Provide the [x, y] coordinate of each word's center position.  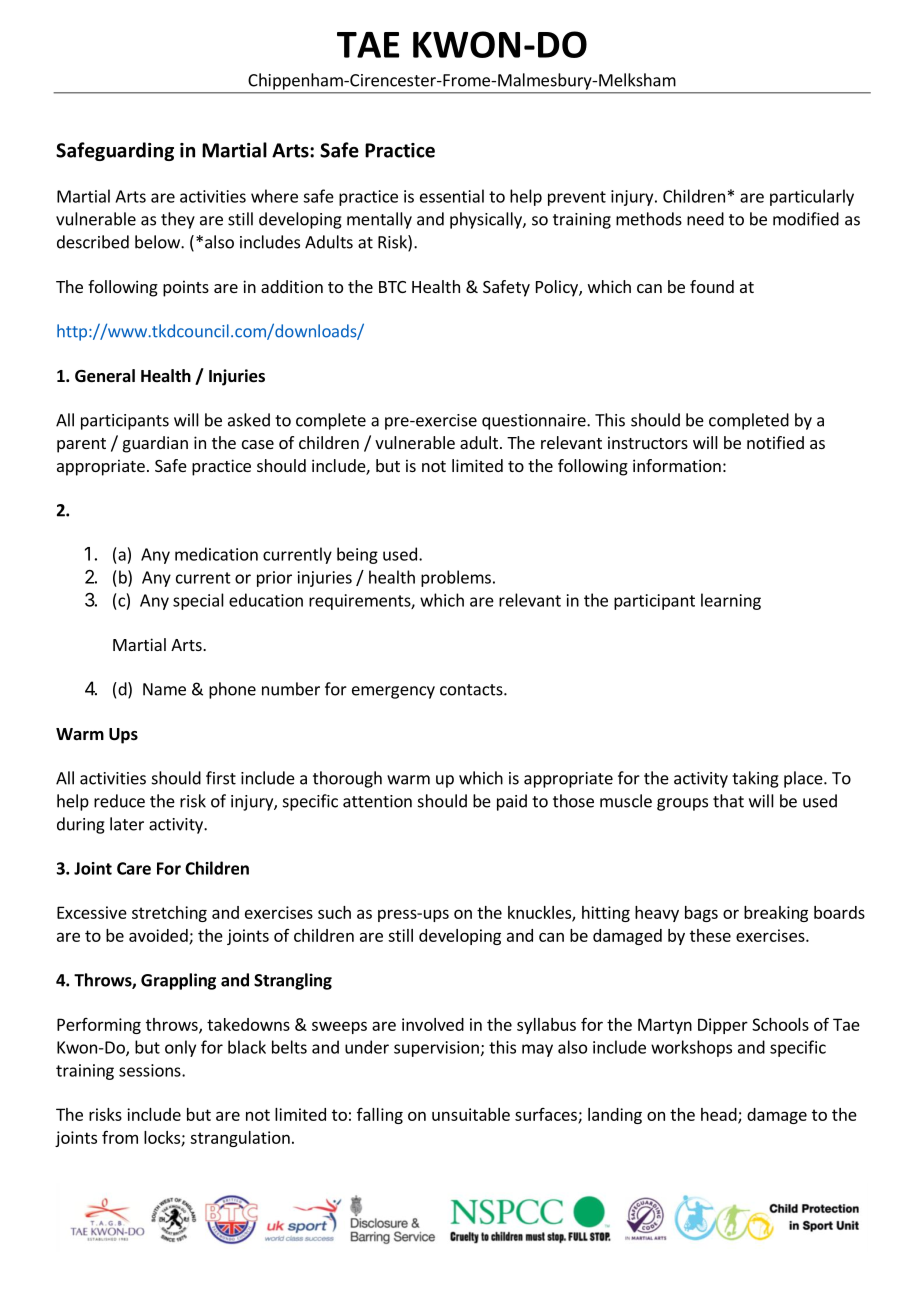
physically [487, 220]
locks [163, 1138]
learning [731, 601]
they [178, 220]
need [705, 219]
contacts [472, 690]
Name [164, 689]
